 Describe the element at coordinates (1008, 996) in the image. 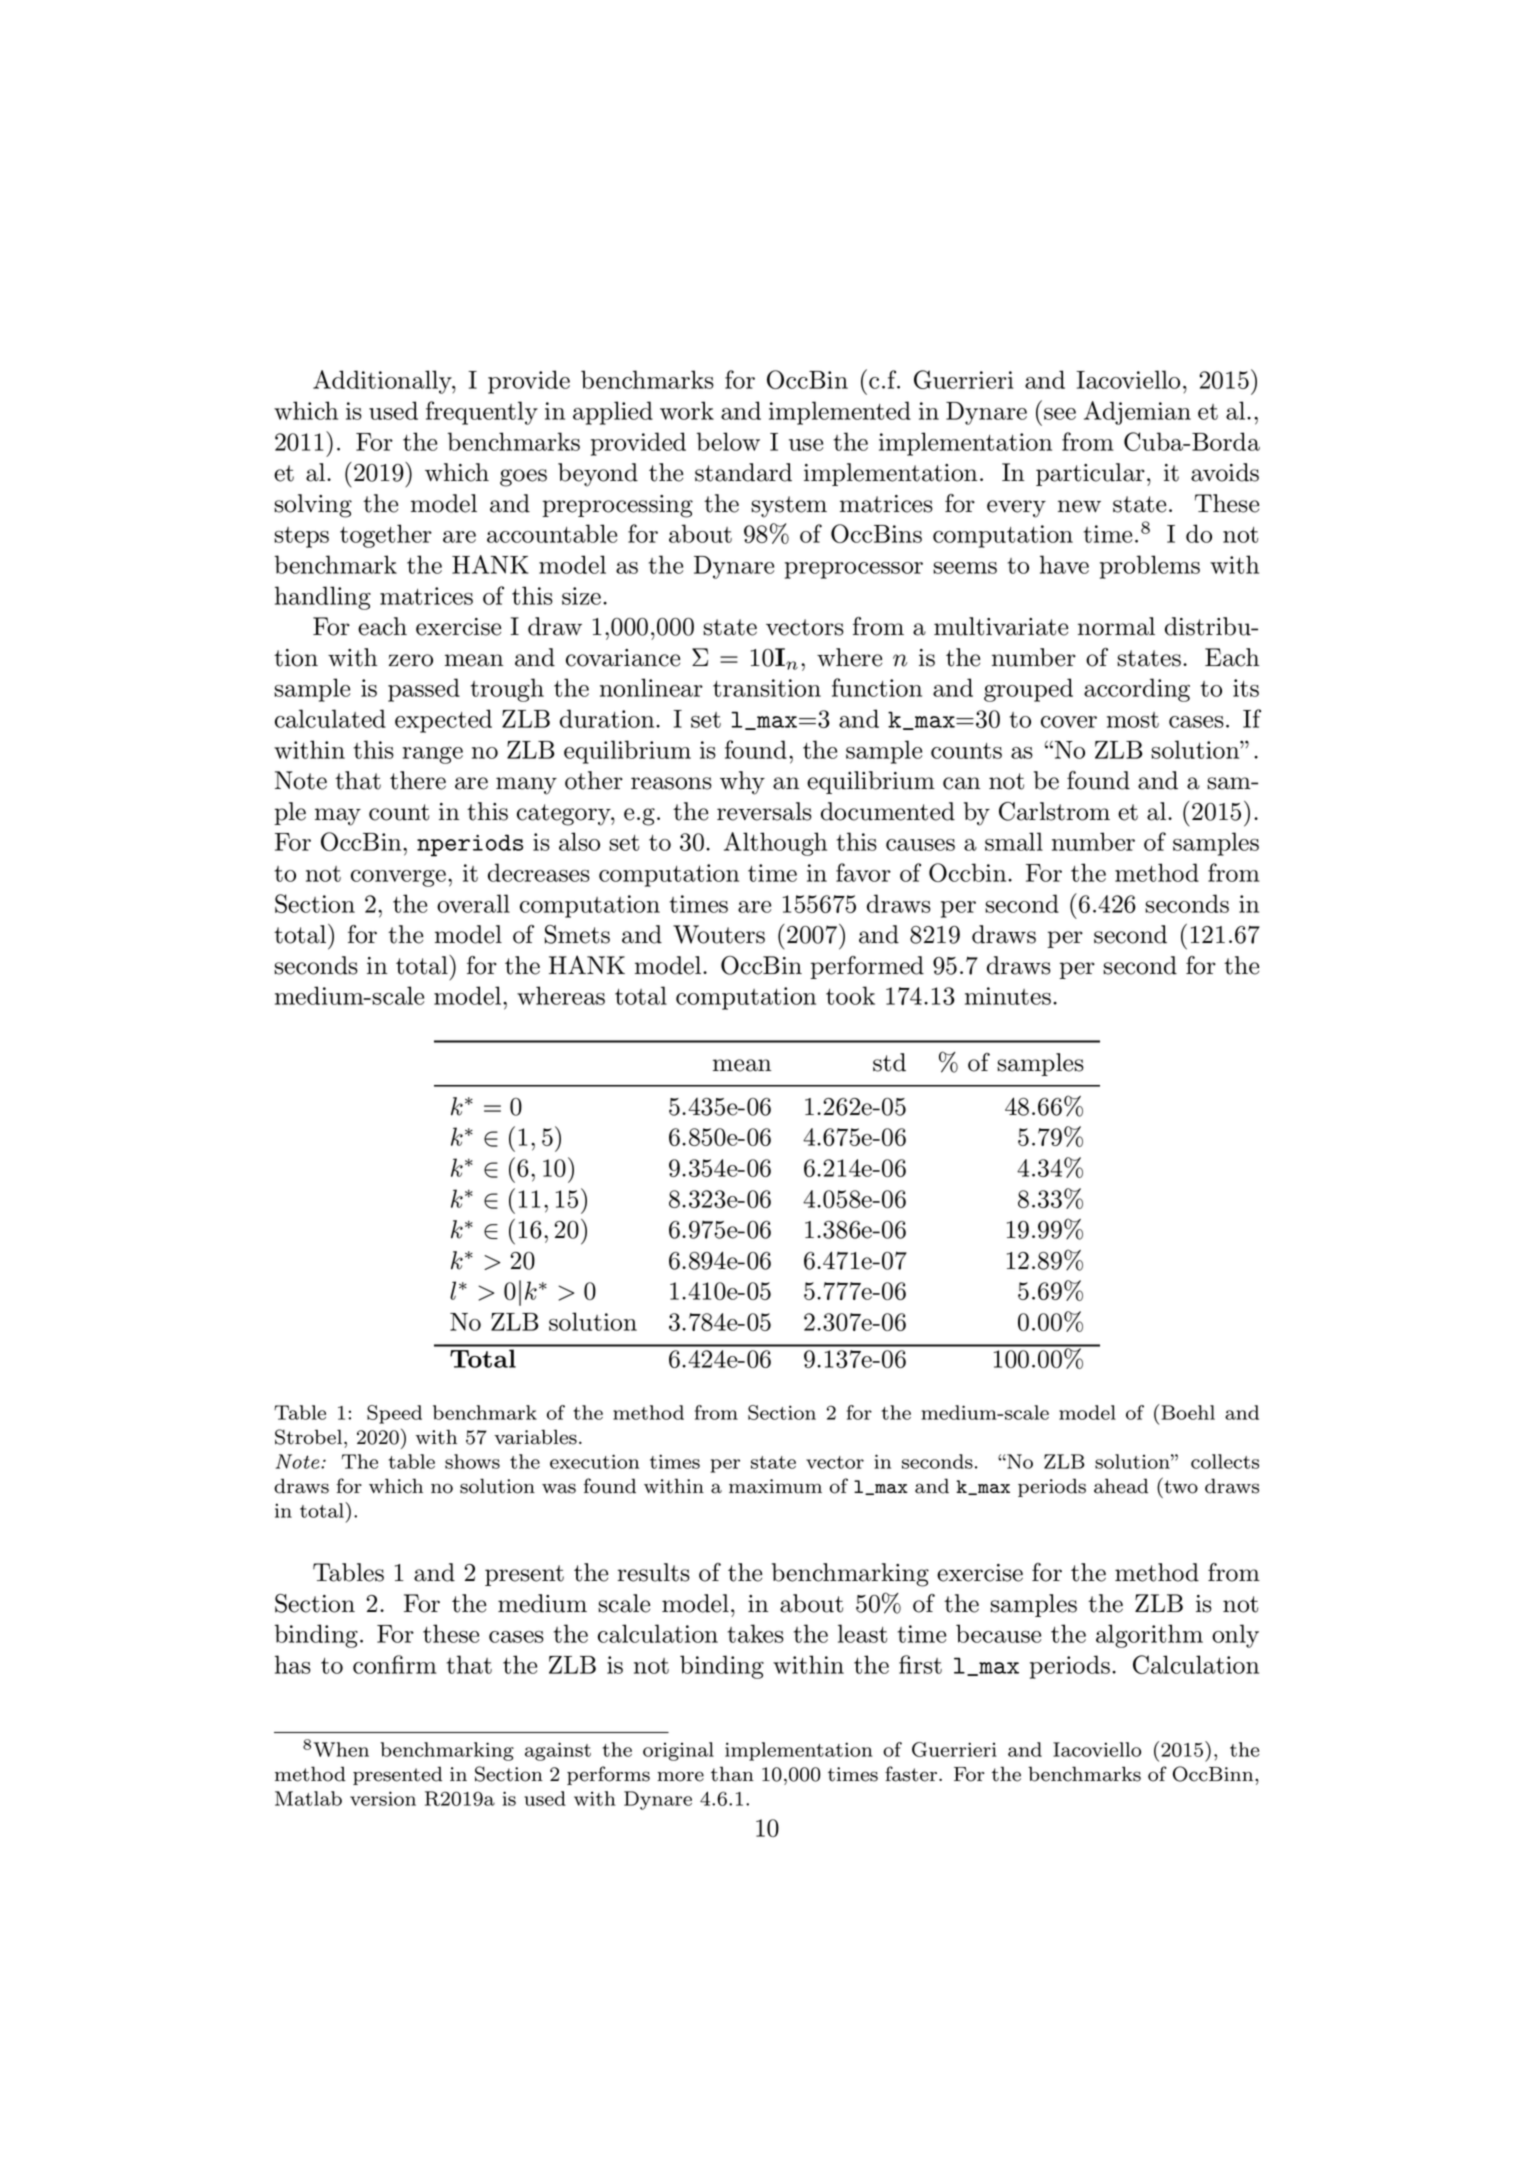

I see `minutes` at that location.
